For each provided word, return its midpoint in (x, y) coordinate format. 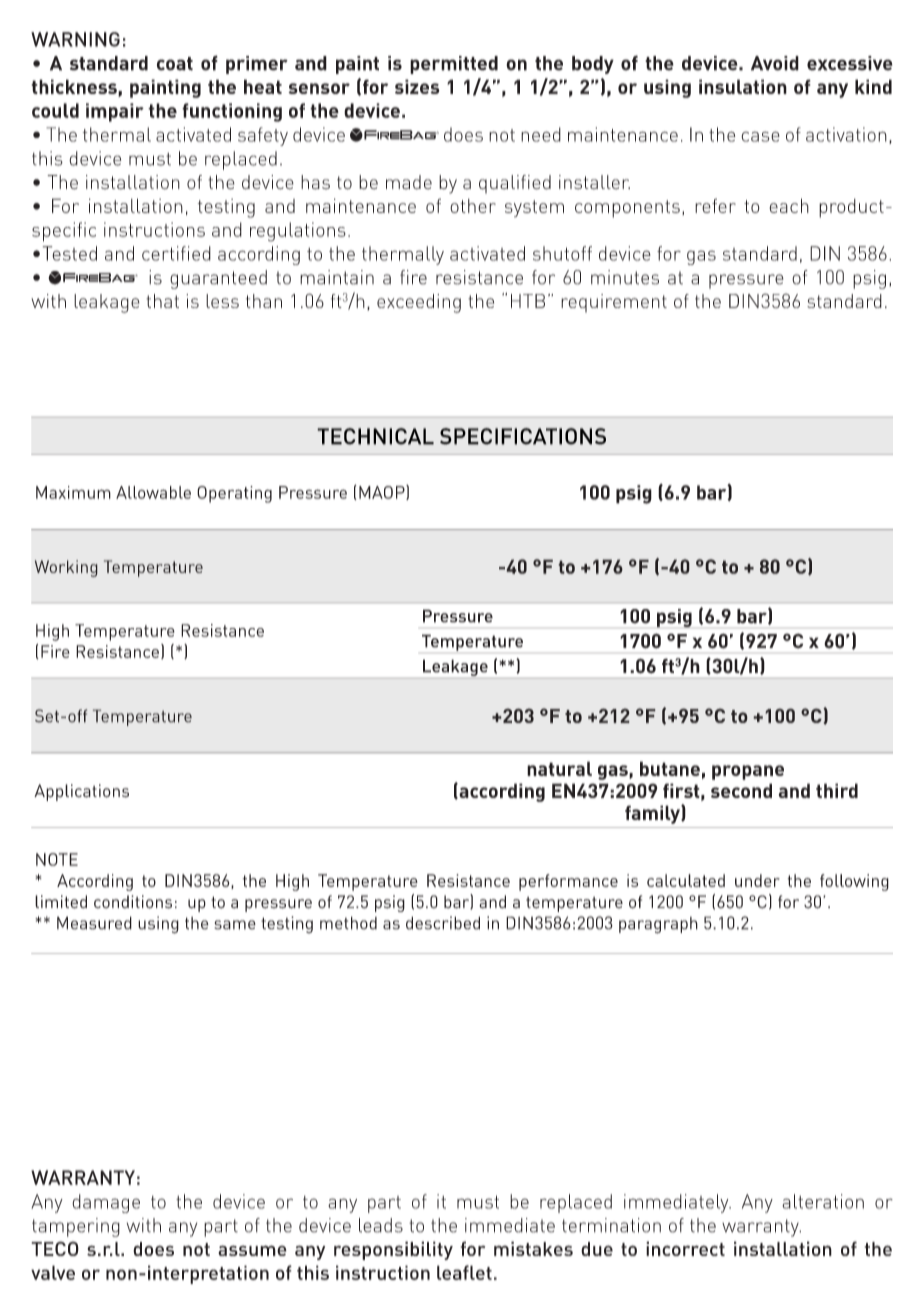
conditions (133, 902)
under (757, 880)
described (443, 923)
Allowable (153, 492)
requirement (614, 303)
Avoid (775, 63)
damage (106, 1203)
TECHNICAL (375, 436)
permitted (454, 65)
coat (175, 64)
